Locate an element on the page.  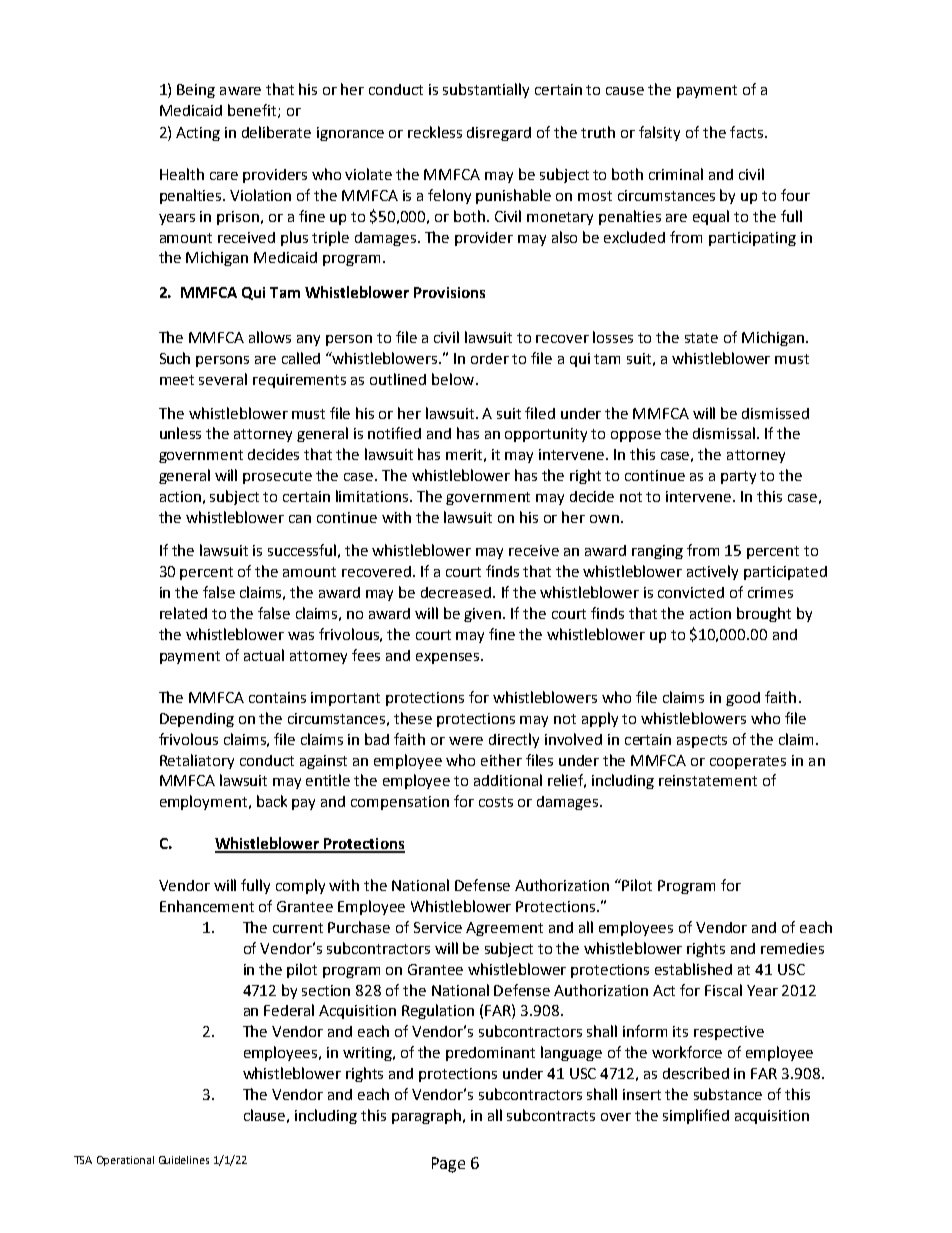
cooperates is located at coordinates (748, 762).
